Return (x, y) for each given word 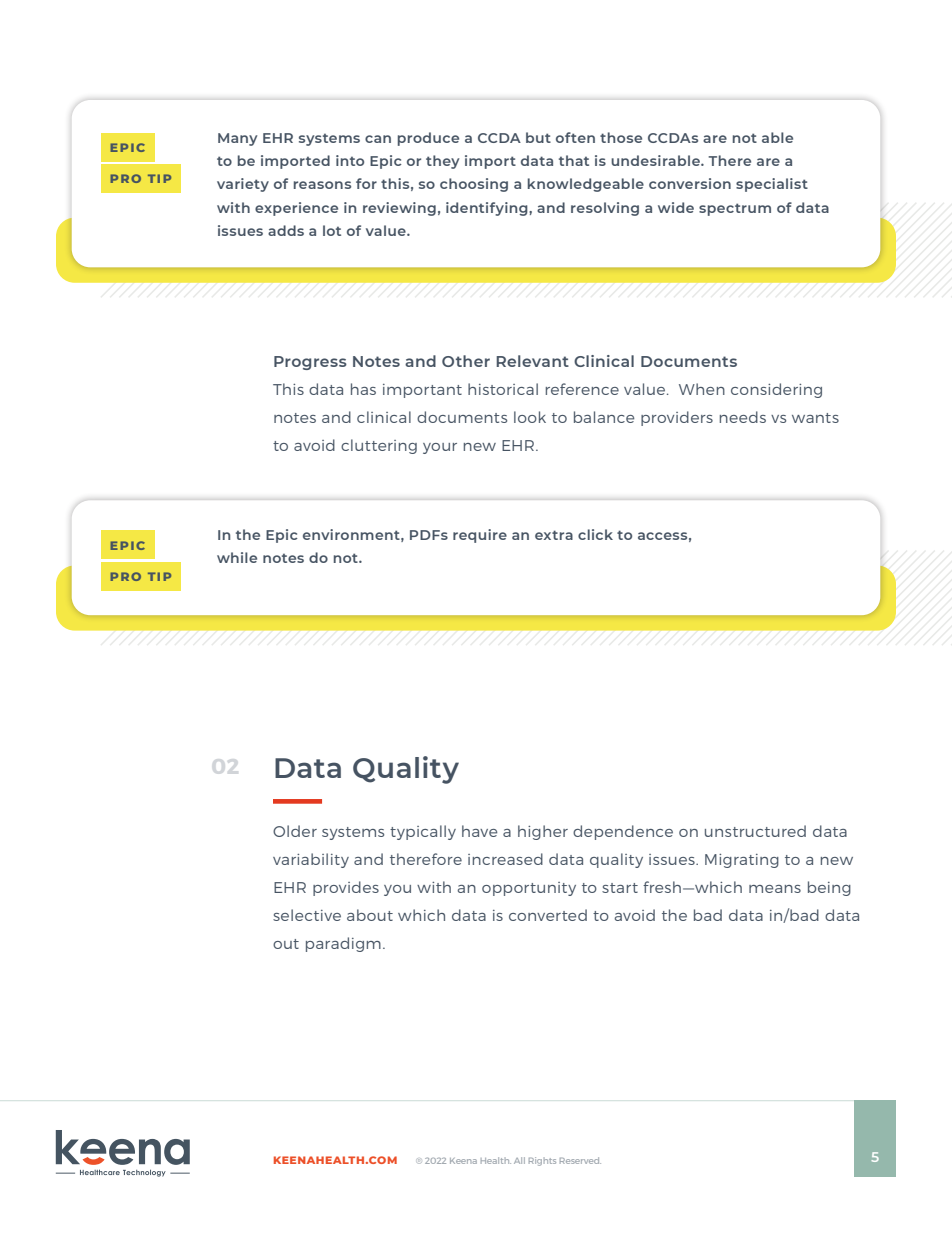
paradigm (343, 944)
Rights (542, 1161)
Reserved (580, 1160)
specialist (772, 185)
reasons (322, 185)
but (538, 137)
